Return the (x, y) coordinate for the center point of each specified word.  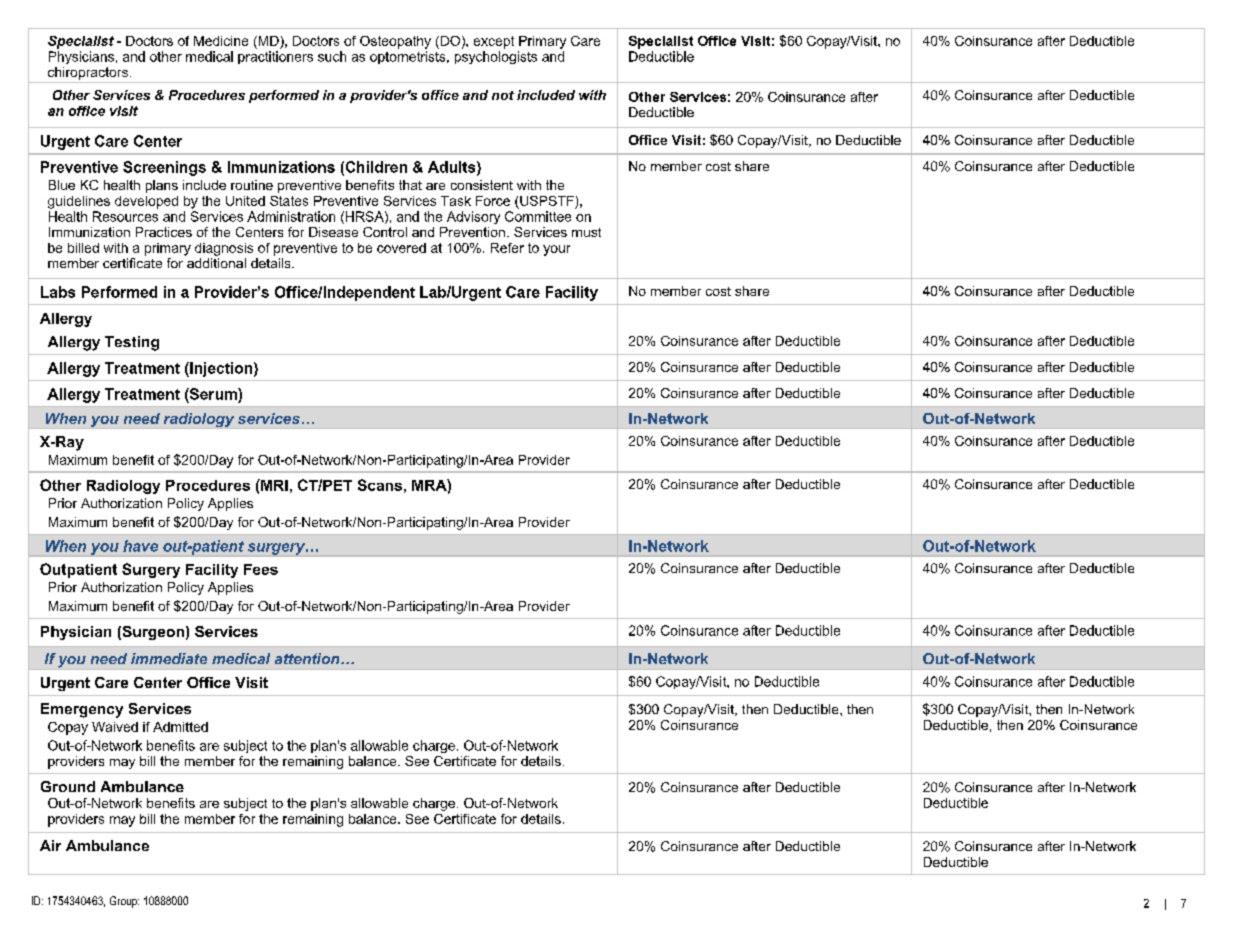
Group (124, 902)
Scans (380, 485)
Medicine (221, 41)
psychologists (496, 57)
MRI (273, 485)
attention (308, 658)
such (332, 56)
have (140, 546)
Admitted (180, 727)
